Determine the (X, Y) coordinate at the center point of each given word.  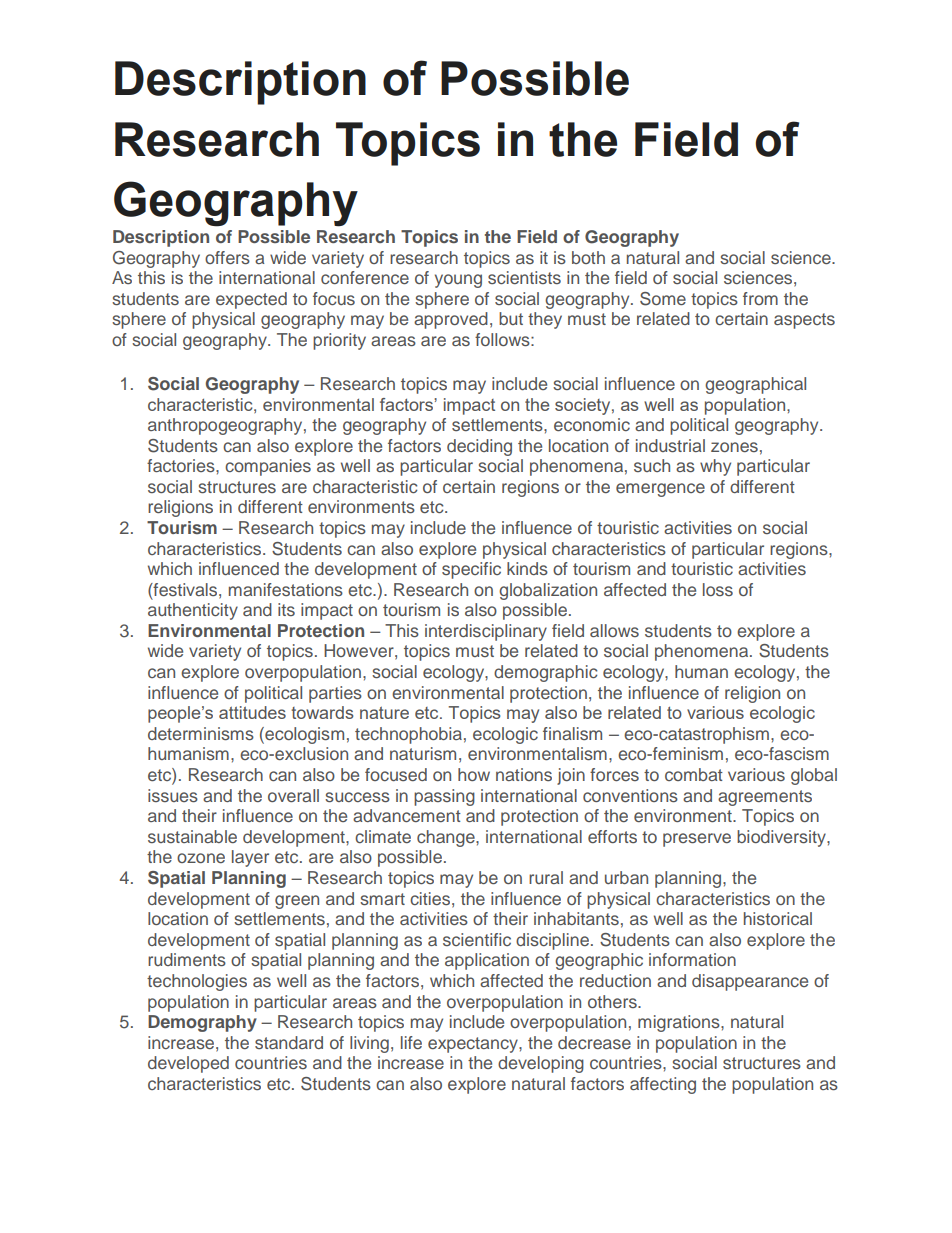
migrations (680, 1023)
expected (251, 300)
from (760, 298)
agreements (765, 798)
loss (718, 589)
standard (289, 1042)
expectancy (474, 1045)
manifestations (286, 589)
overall (293, 795)
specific (471, 570)
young (458, 281)
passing (444, 797)
